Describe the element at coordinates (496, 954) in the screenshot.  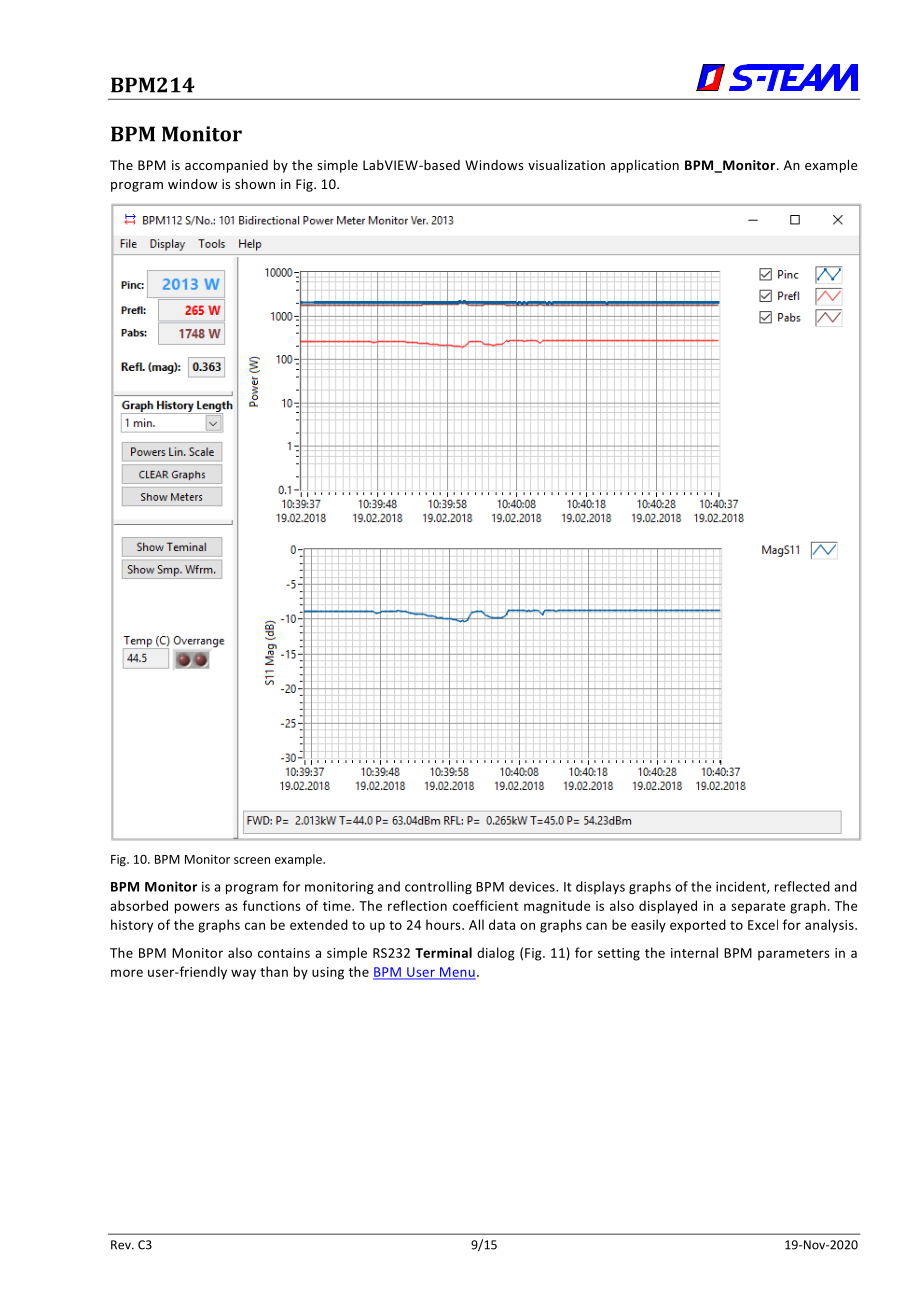
I see `dialog` at that location.
